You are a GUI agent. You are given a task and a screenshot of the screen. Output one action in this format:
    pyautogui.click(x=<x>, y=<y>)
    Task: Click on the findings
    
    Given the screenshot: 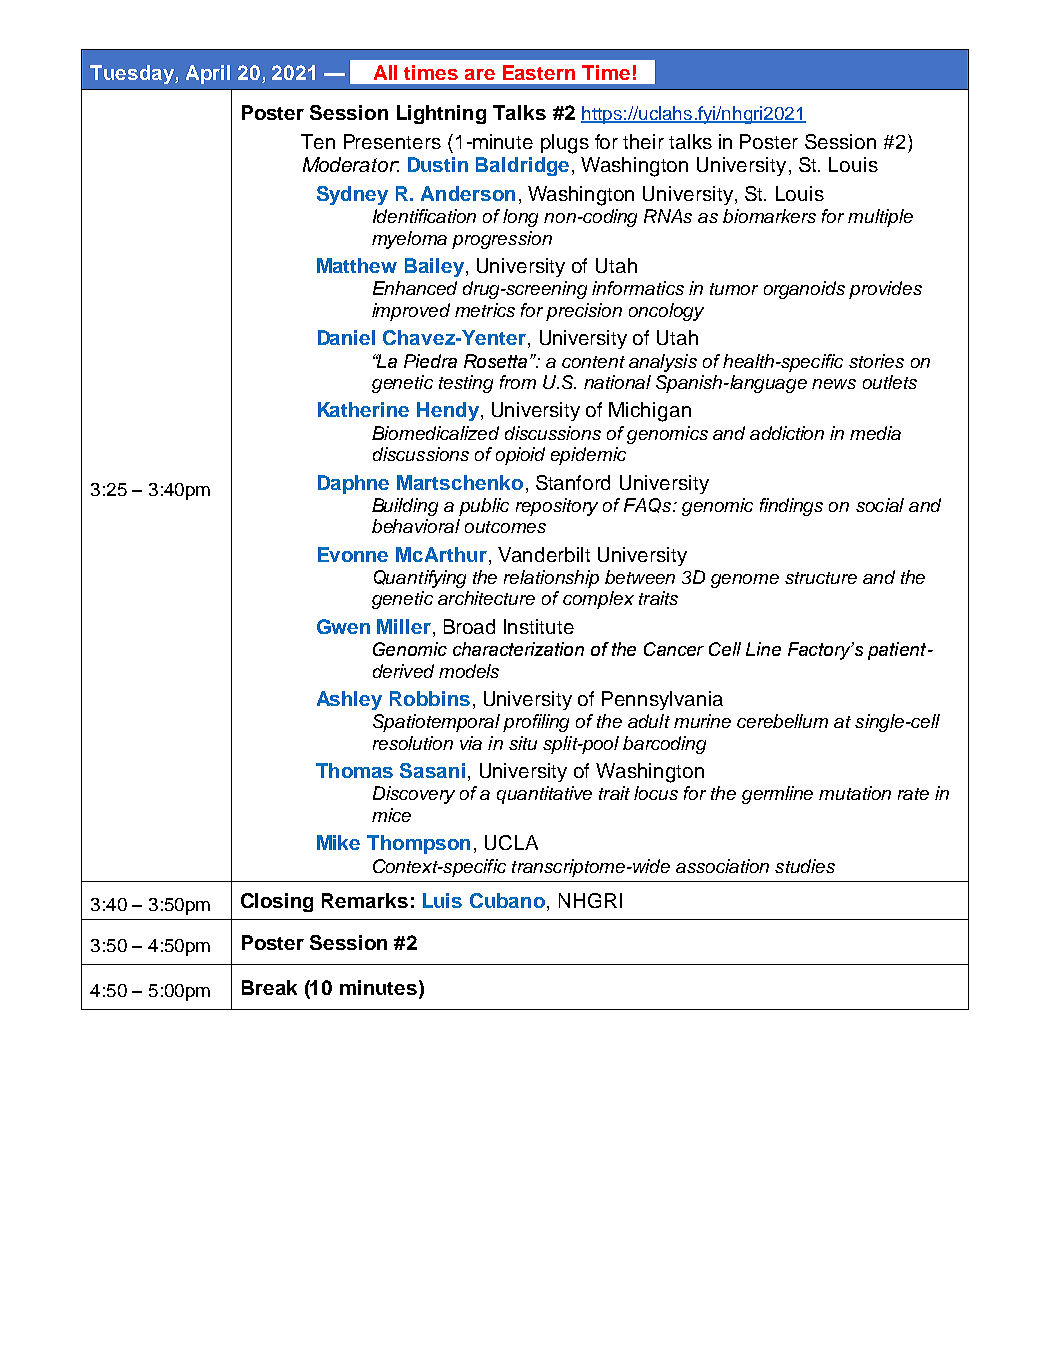 What is the action you would take?
    pyautogui.click(x=791, y=507)
